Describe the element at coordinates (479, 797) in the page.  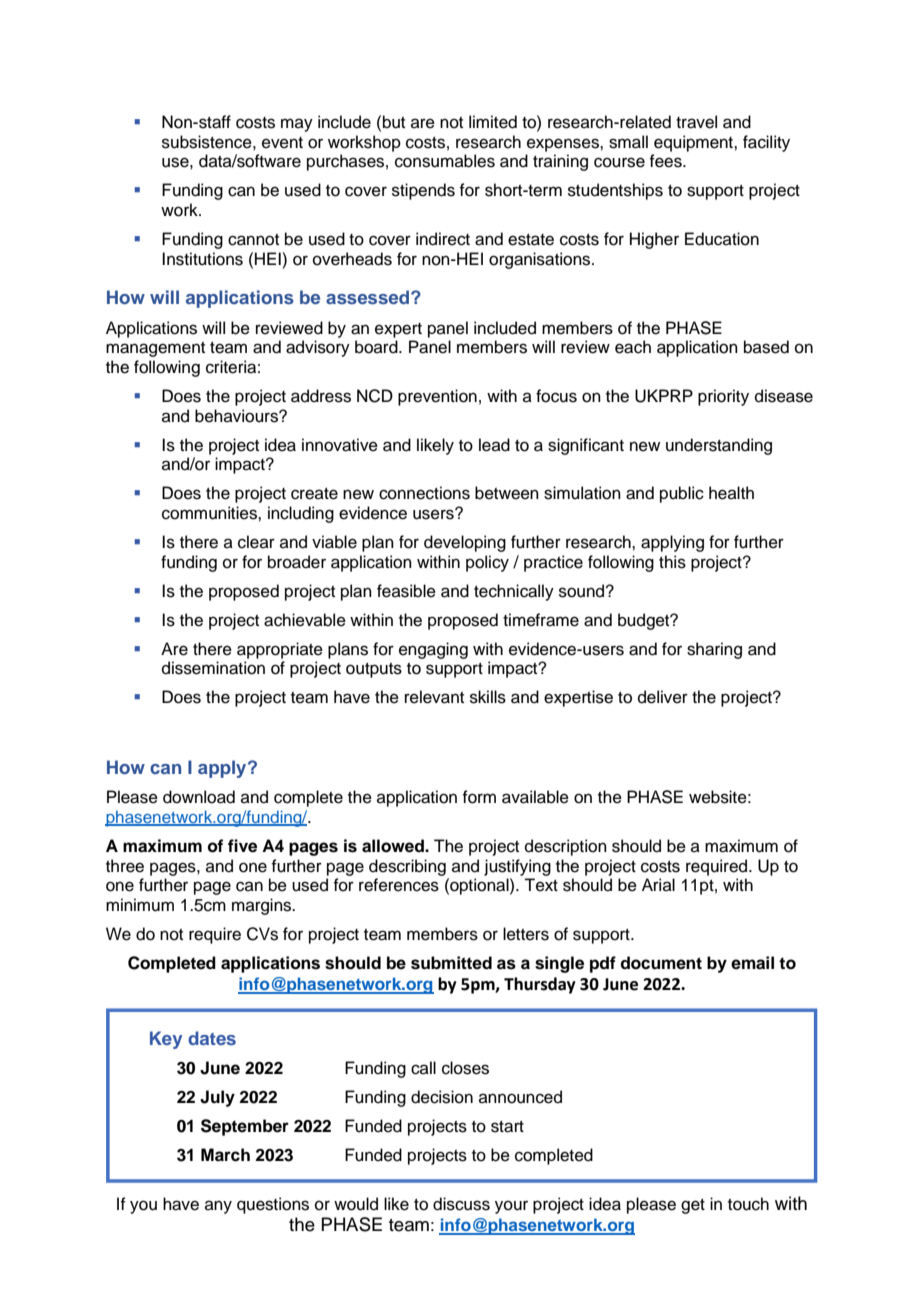
I see `form` at that location.
